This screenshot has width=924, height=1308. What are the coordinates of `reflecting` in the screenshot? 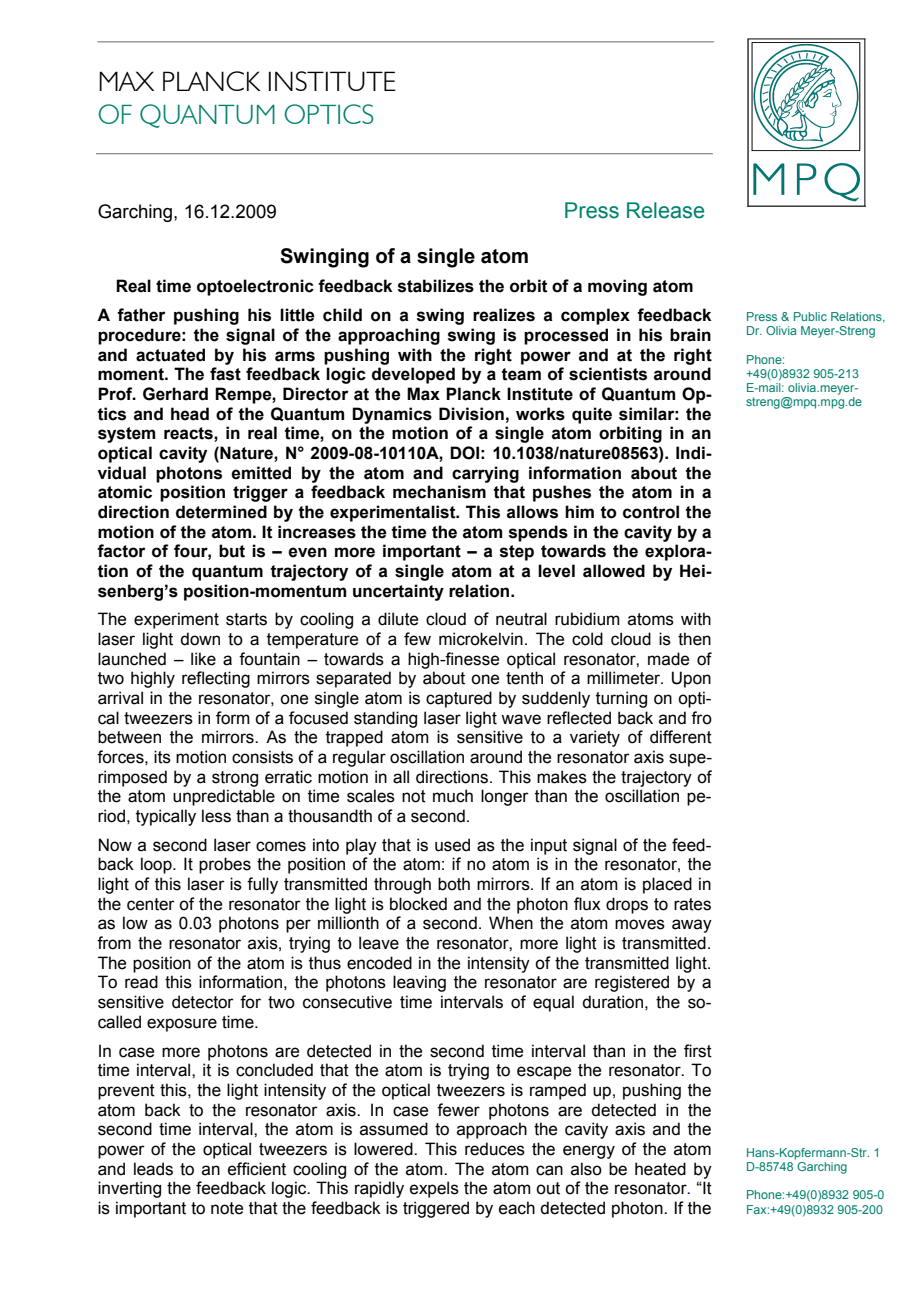 It's located at (216, 679).
